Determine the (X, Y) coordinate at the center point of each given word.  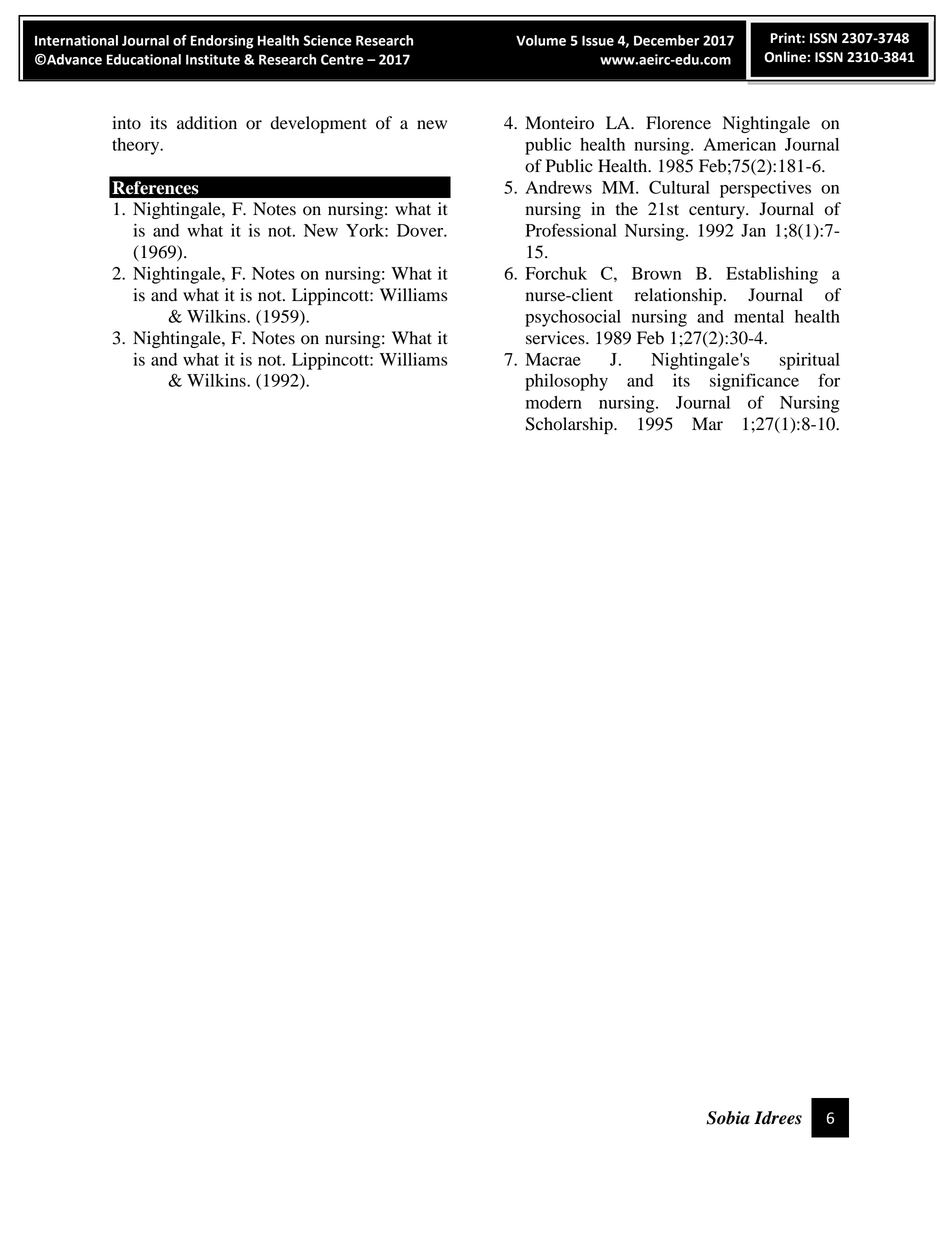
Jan (753, 230)
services (556, 338)
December (666, 40)
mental (759, 316)
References (155, 188)
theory (137, 146)
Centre (342, 59)
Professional (571, 230)
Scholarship (570, 425)
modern (554, 402)
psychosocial (573, 318)
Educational (144, 59)
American (739, 144)
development (319, 124)
